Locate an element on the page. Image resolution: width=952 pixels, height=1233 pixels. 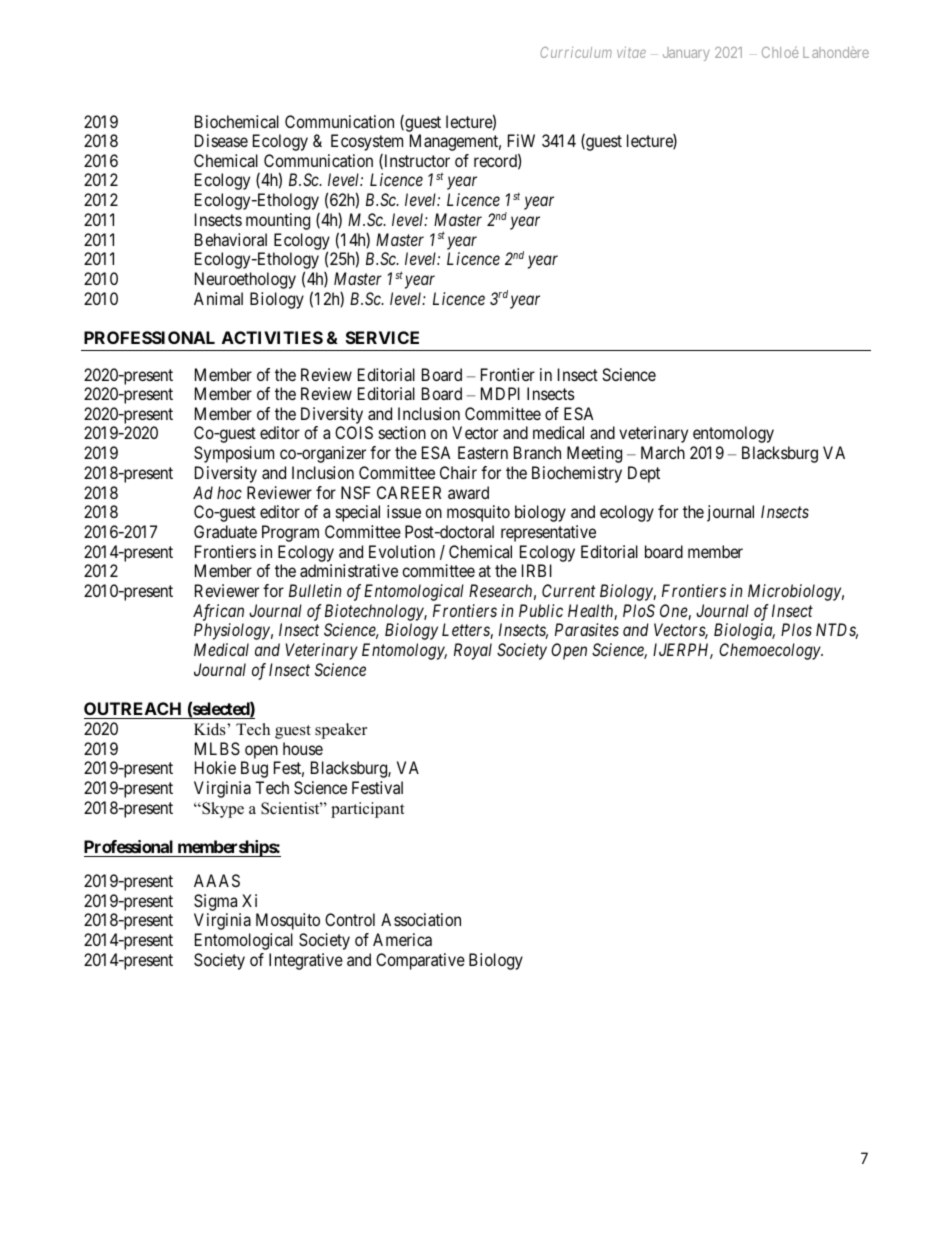
Disease is located at coordinates (221, 140).
